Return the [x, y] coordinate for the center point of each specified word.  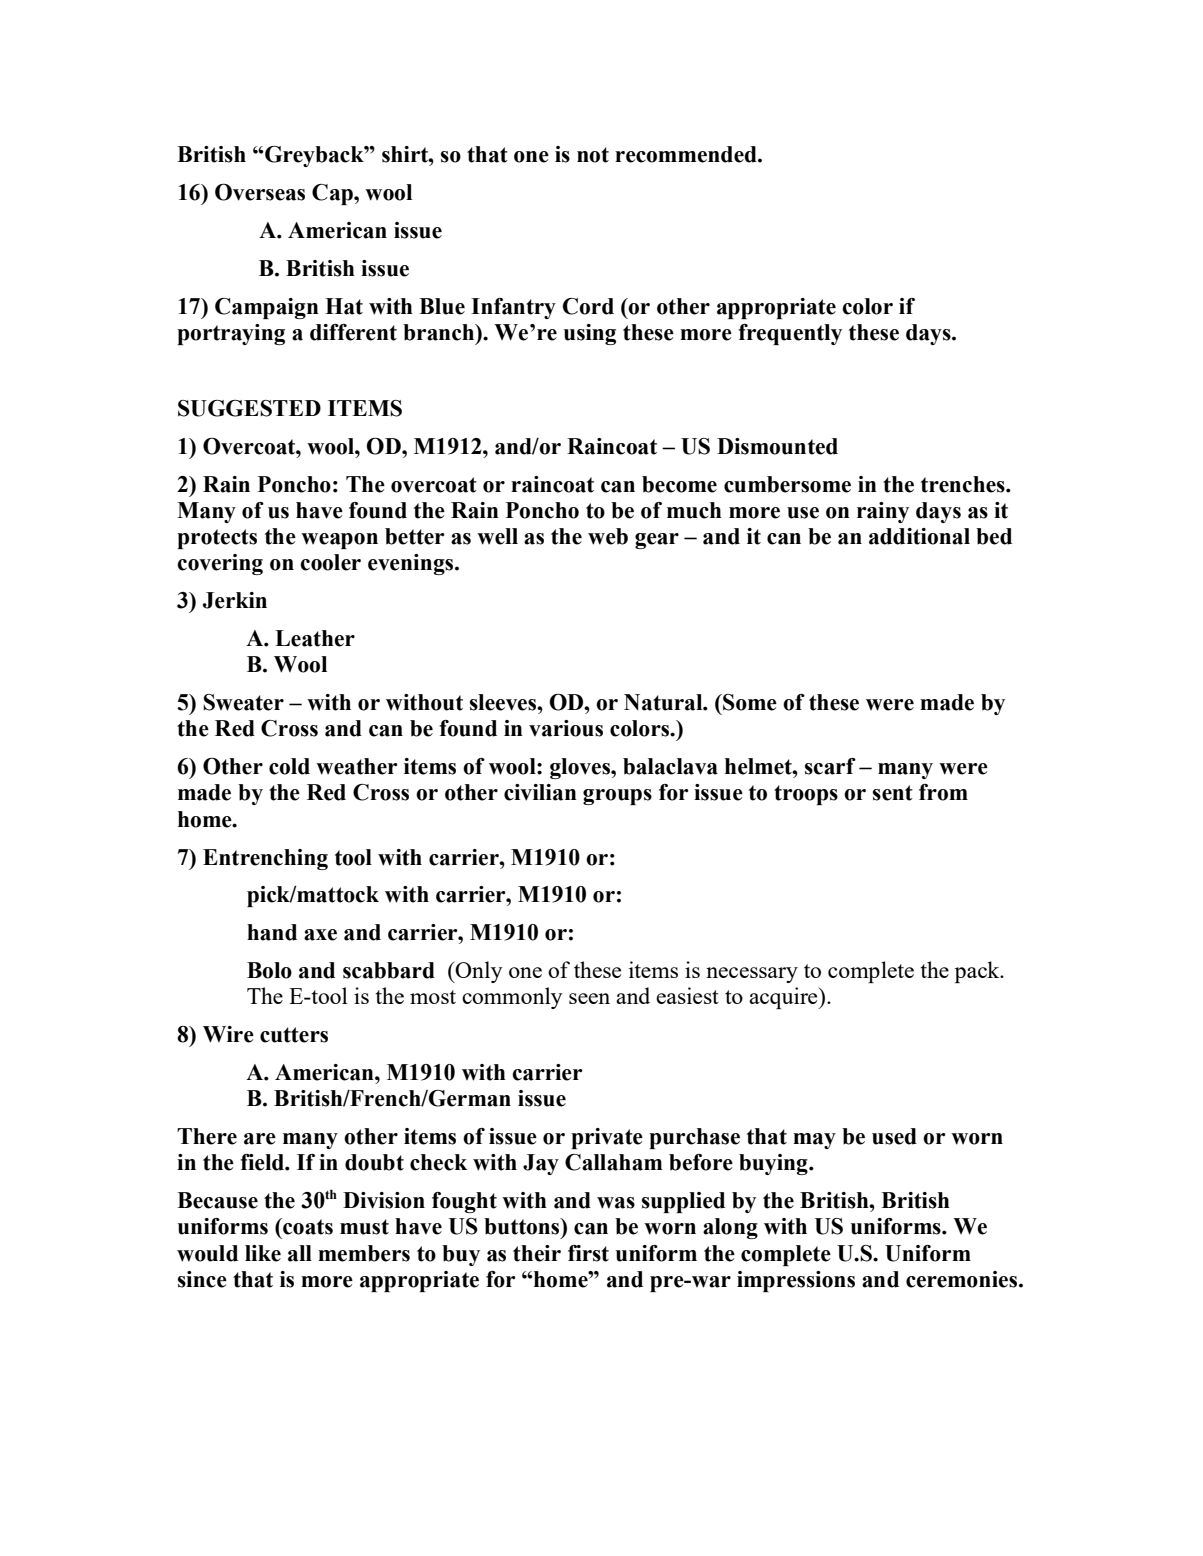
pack [978, 972]
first [588, 1253]
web [608, 536]
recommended [687, 154]
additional [919, 536]
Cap [333, 194]
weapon [339, 541]
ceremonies [963, 1279]
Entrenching [265, 859]
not [593, 155]
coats [307, 1226]
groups [617, 797]
